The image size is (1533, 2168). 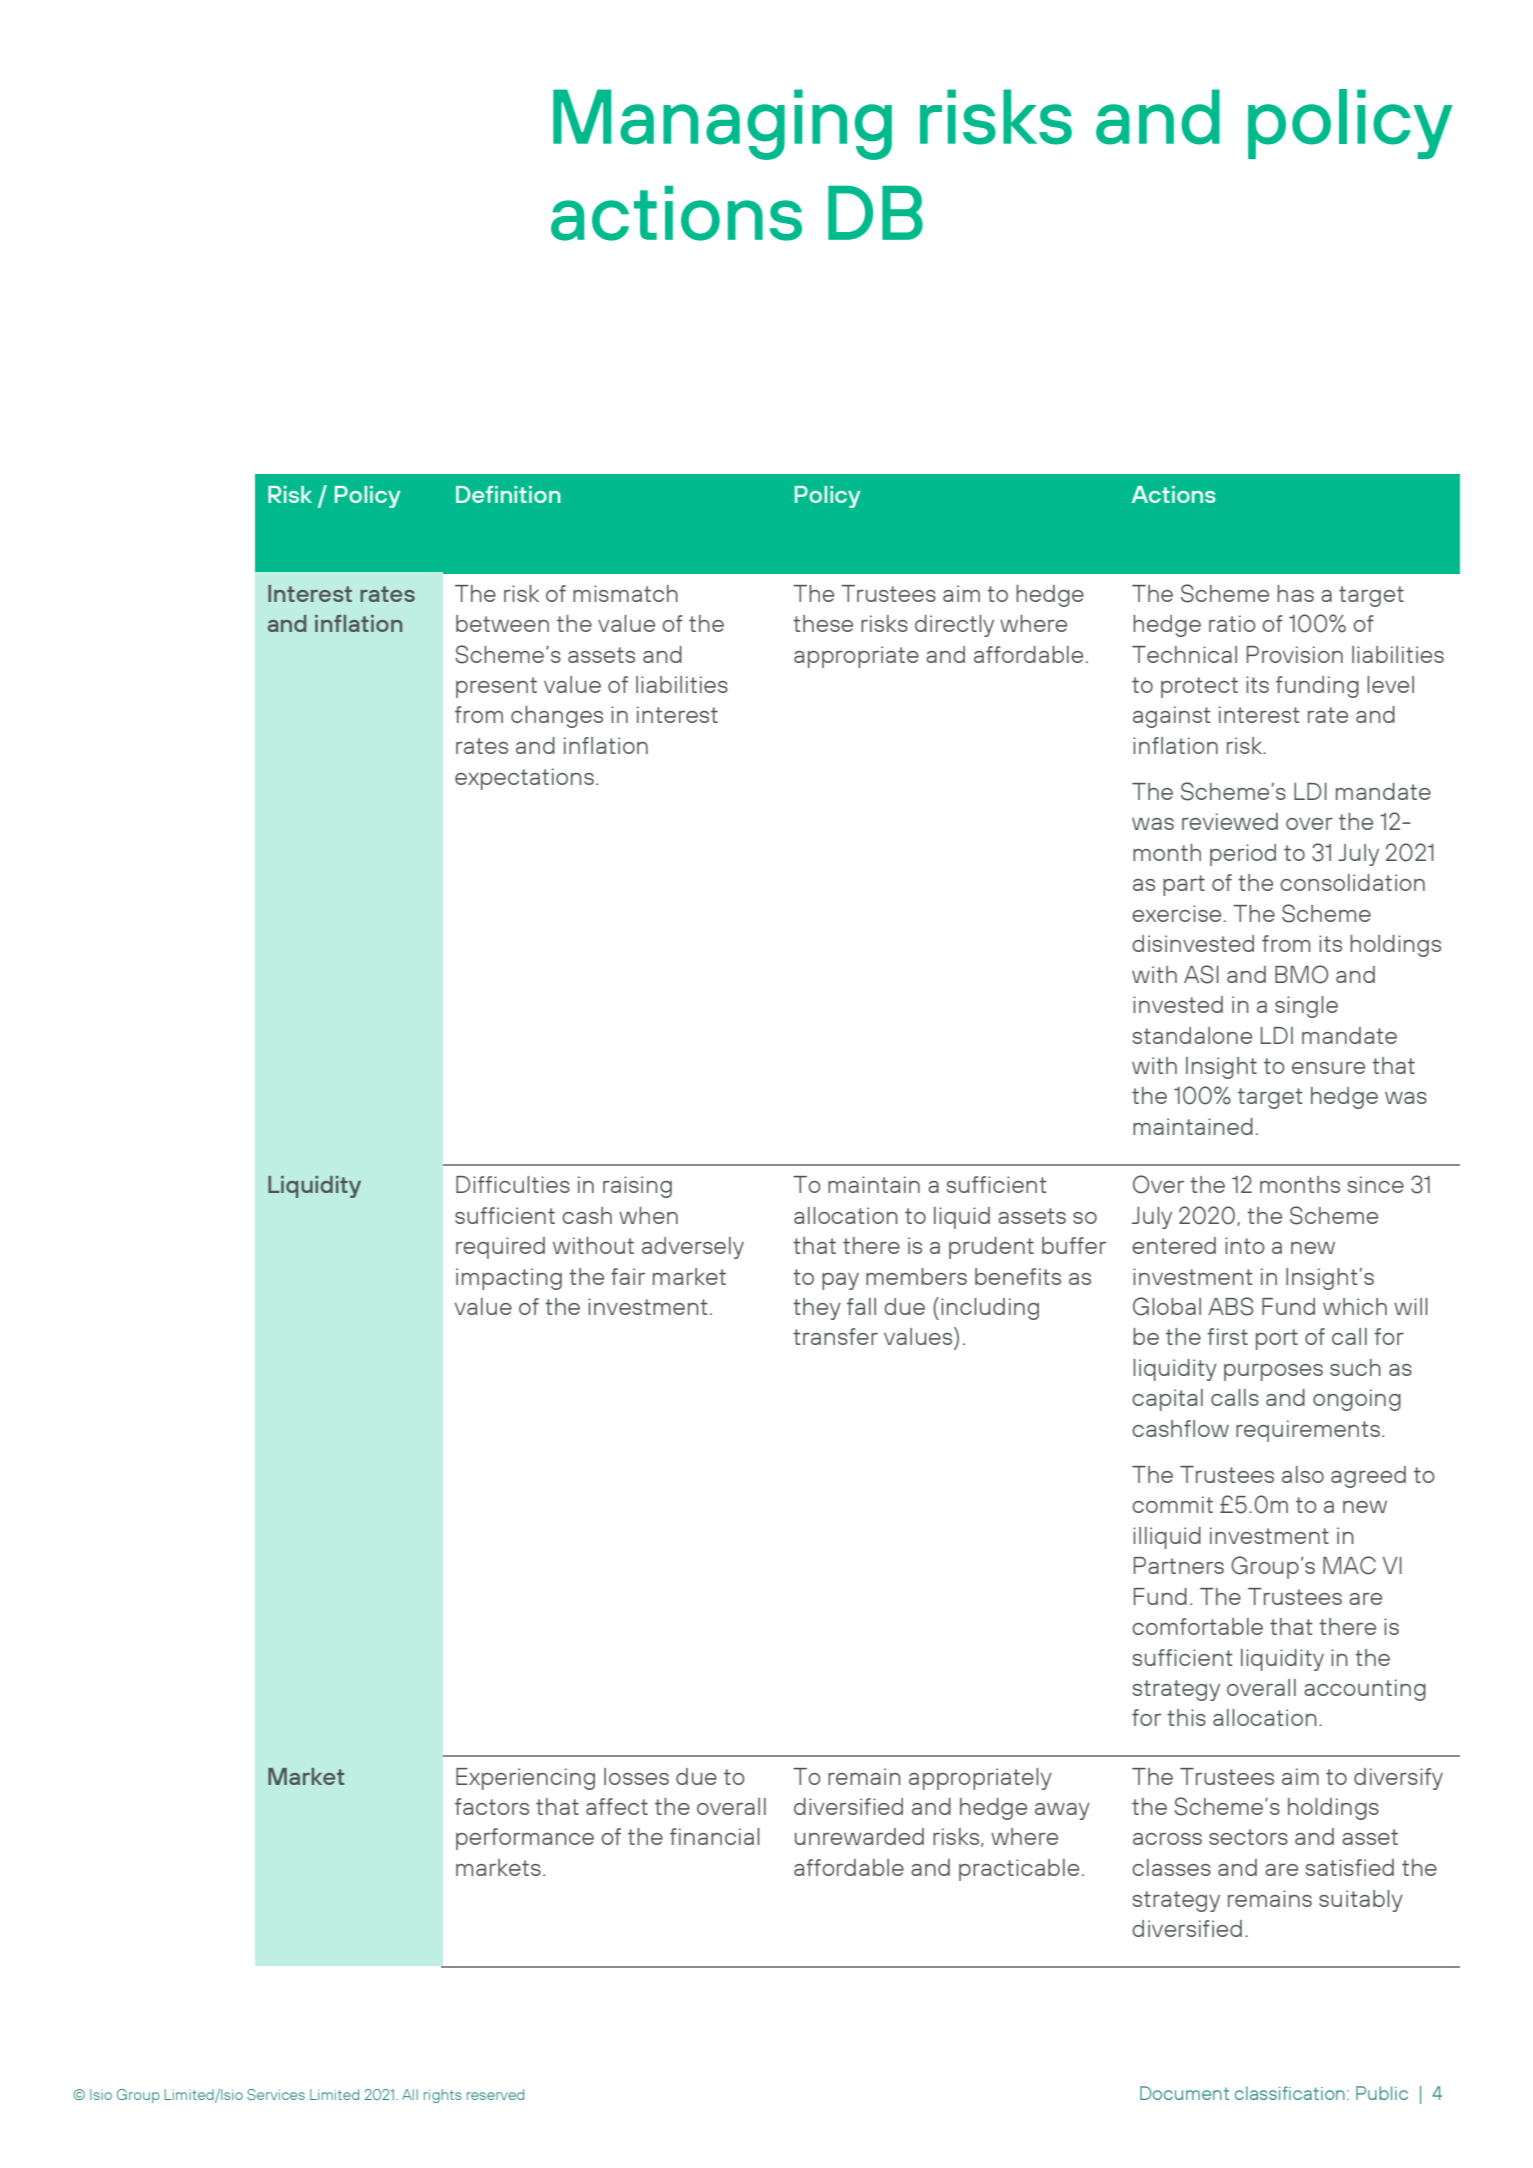 What do you see at coordinates (508, 494) in the image?
I see `Definition` at bounding box center [508, 494].
